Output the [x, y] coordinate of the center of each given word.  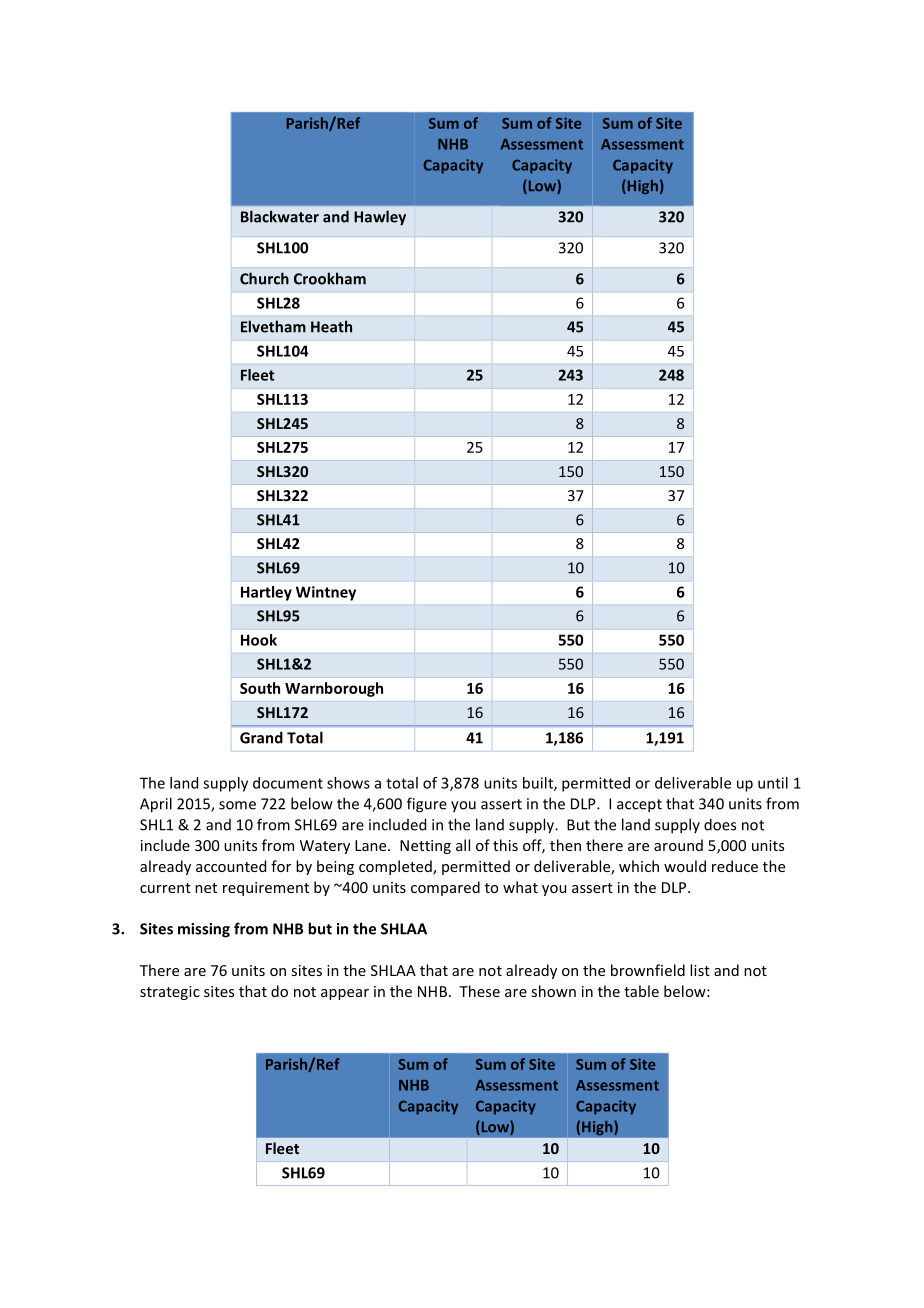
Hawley [380, 218]
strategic [170, 993]
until [773, 783]
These [479, 991]
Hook [259, 640]
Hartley [266, 593]
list [700, 970]
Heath [331, 326]
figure [427, 805]
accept [639, 806]
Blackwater [280, 216]
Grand [261, 737]
